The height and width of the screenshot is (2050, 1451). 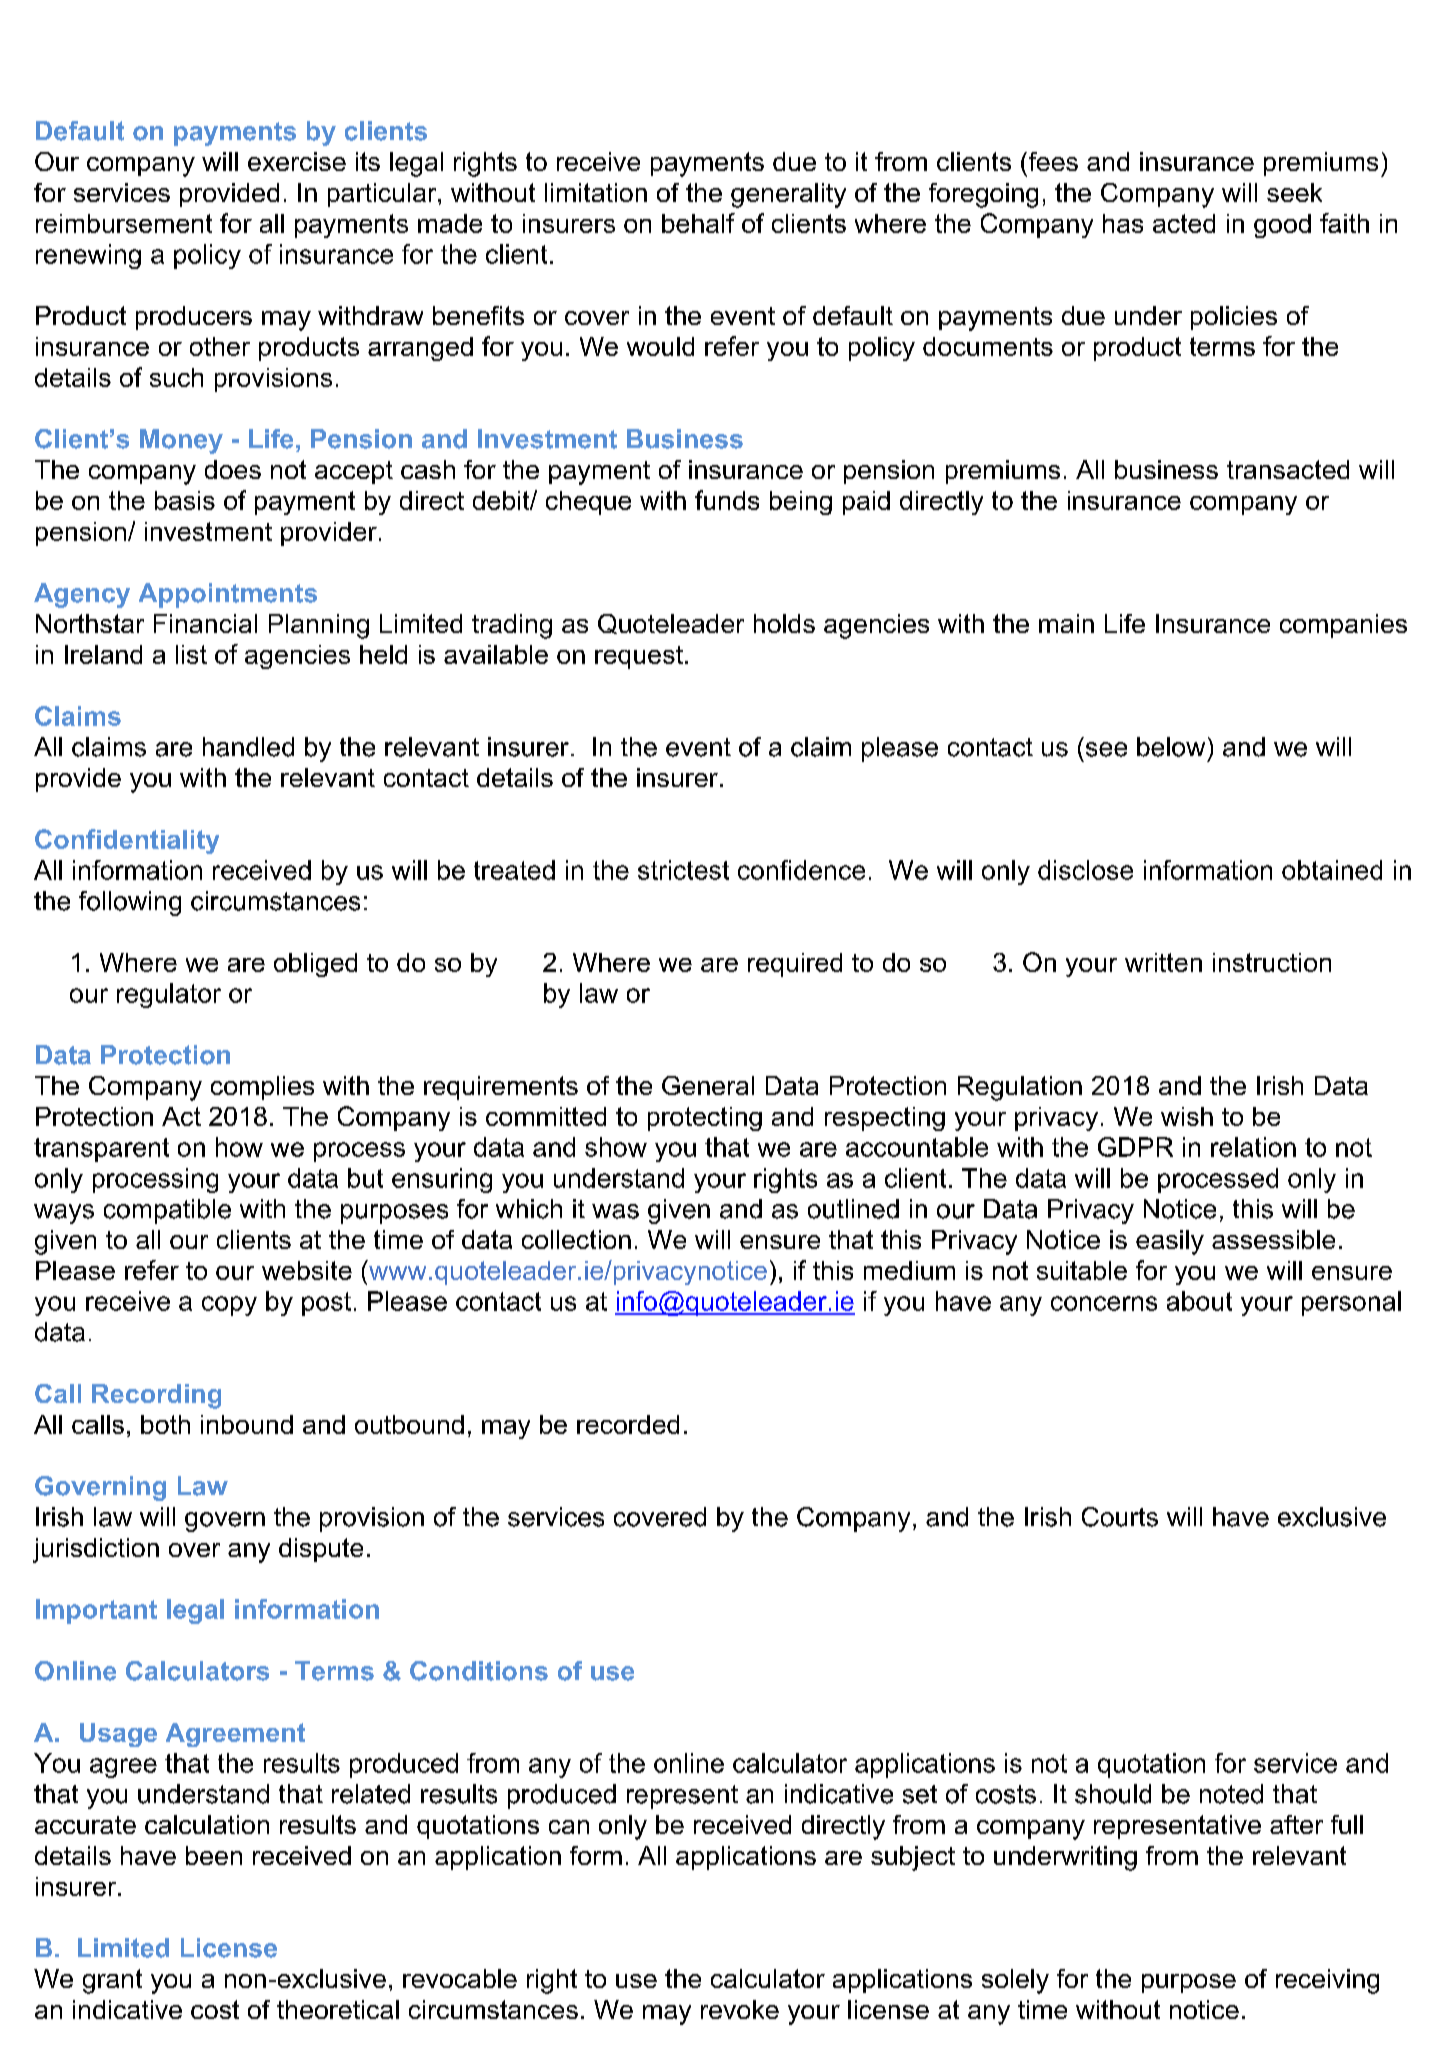 What do you see at coordinates (248, 747) in the screenshot?
I see `handled` at bounding box center [248, 747].
